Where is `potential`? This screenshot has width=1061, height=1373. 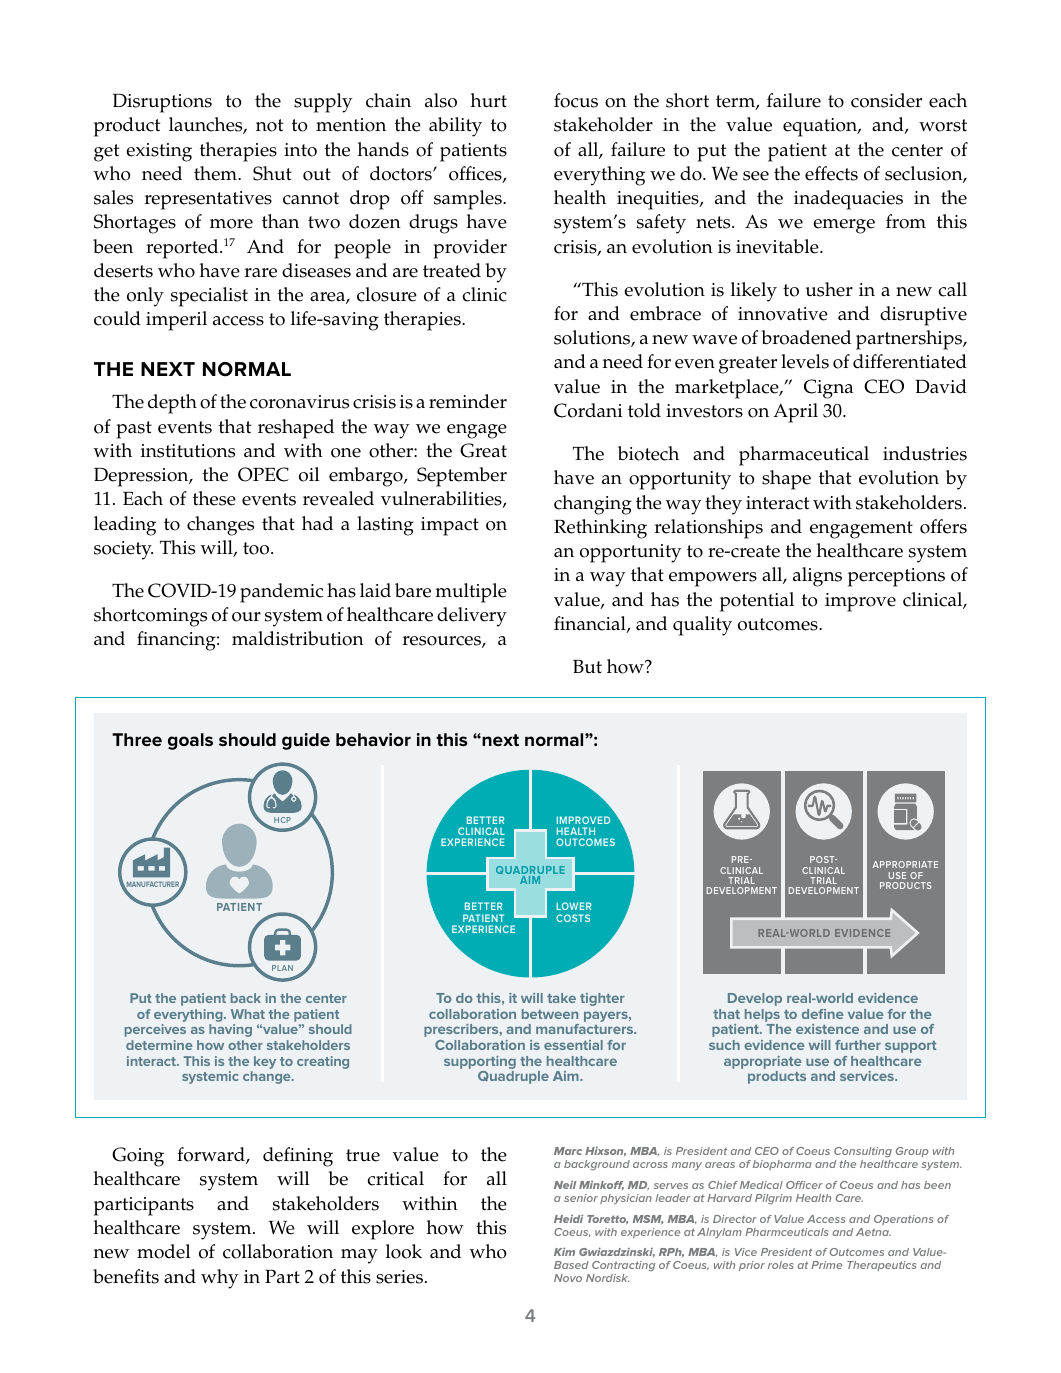
potential is located at coordinates (757, 602).
